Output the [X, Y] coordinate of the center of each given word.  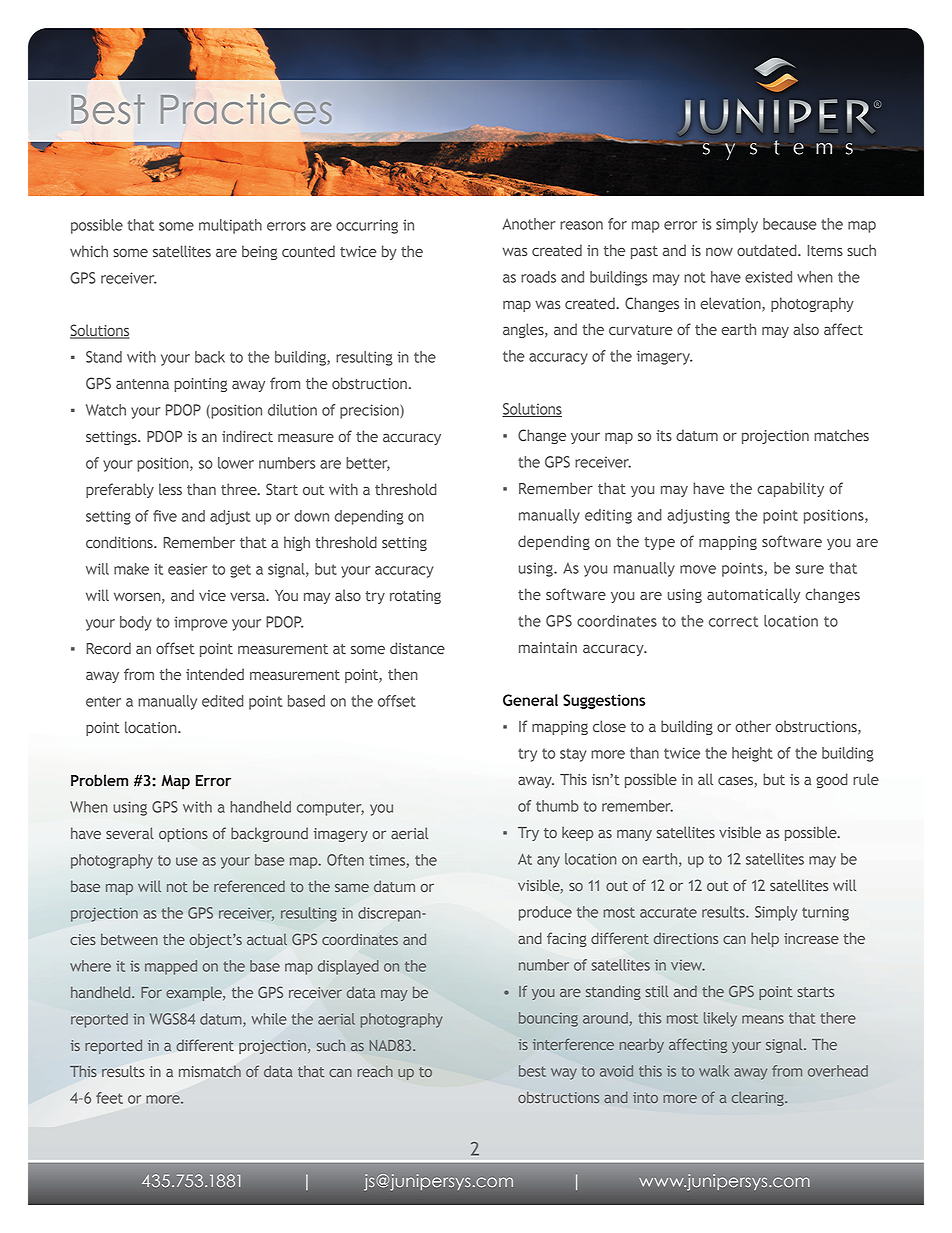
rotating [415, 597]
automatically [753, 595]
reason [581, 225]
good [832, 780]
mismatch [210, 1071]
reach [375, 1071]
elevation [731, 304]
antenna [142, 384]
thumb [557, 806]
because [790, 224]
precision [370, 411]
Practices [246, 109]
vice [212, 595]
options [183, 835]
